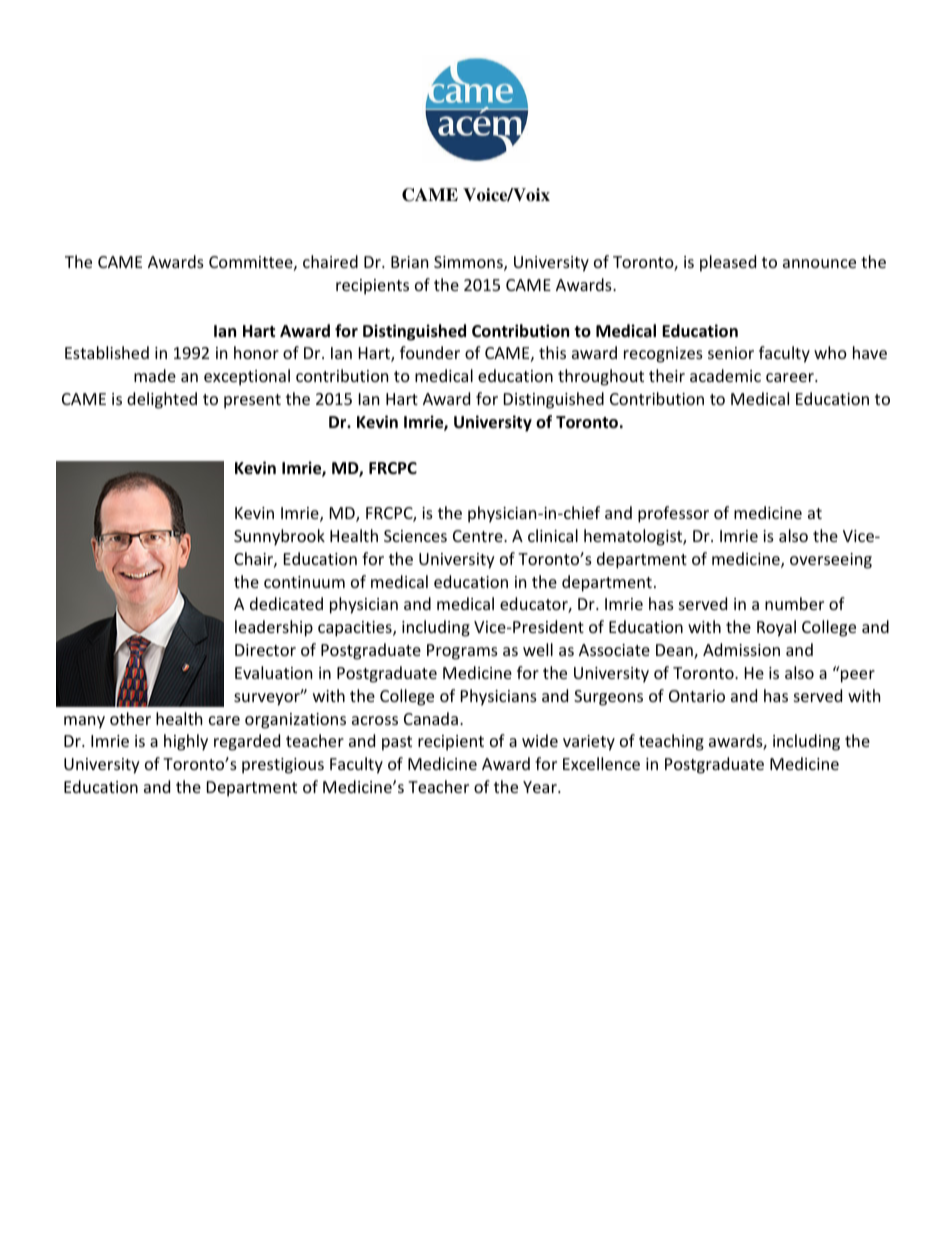 The width and height of the screenshot is (952, 1233). What do you see at coordinates (186, 742) in the screenshot?
I see `highly` at bounding box center [186, 742].
